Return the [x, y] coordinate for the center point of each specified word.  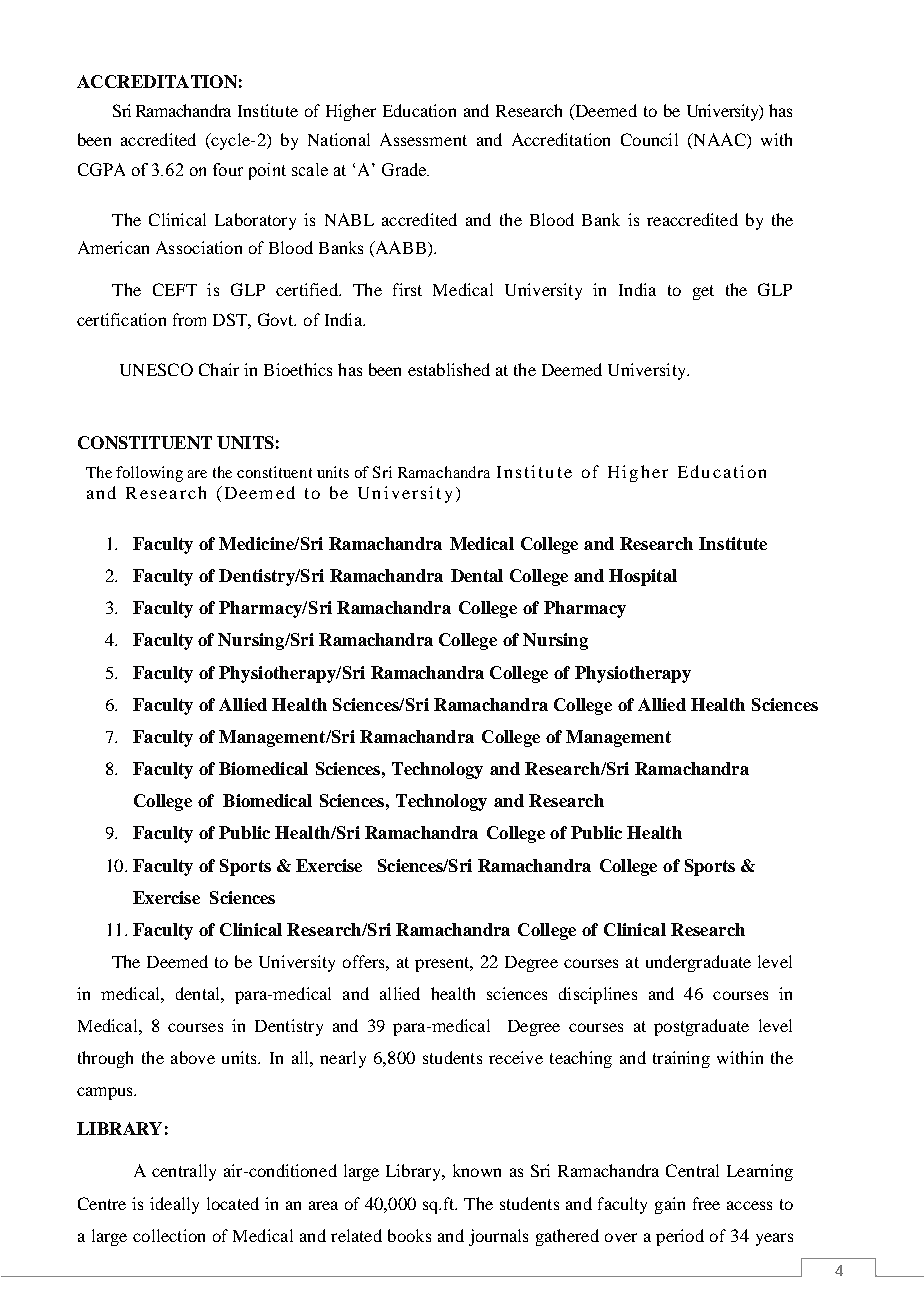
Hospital [643, 577]
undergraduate [698, 963]
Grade [405, 169]
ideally [174, 1205]
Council [649, 139]
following [149, 474]
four [228, 169]
